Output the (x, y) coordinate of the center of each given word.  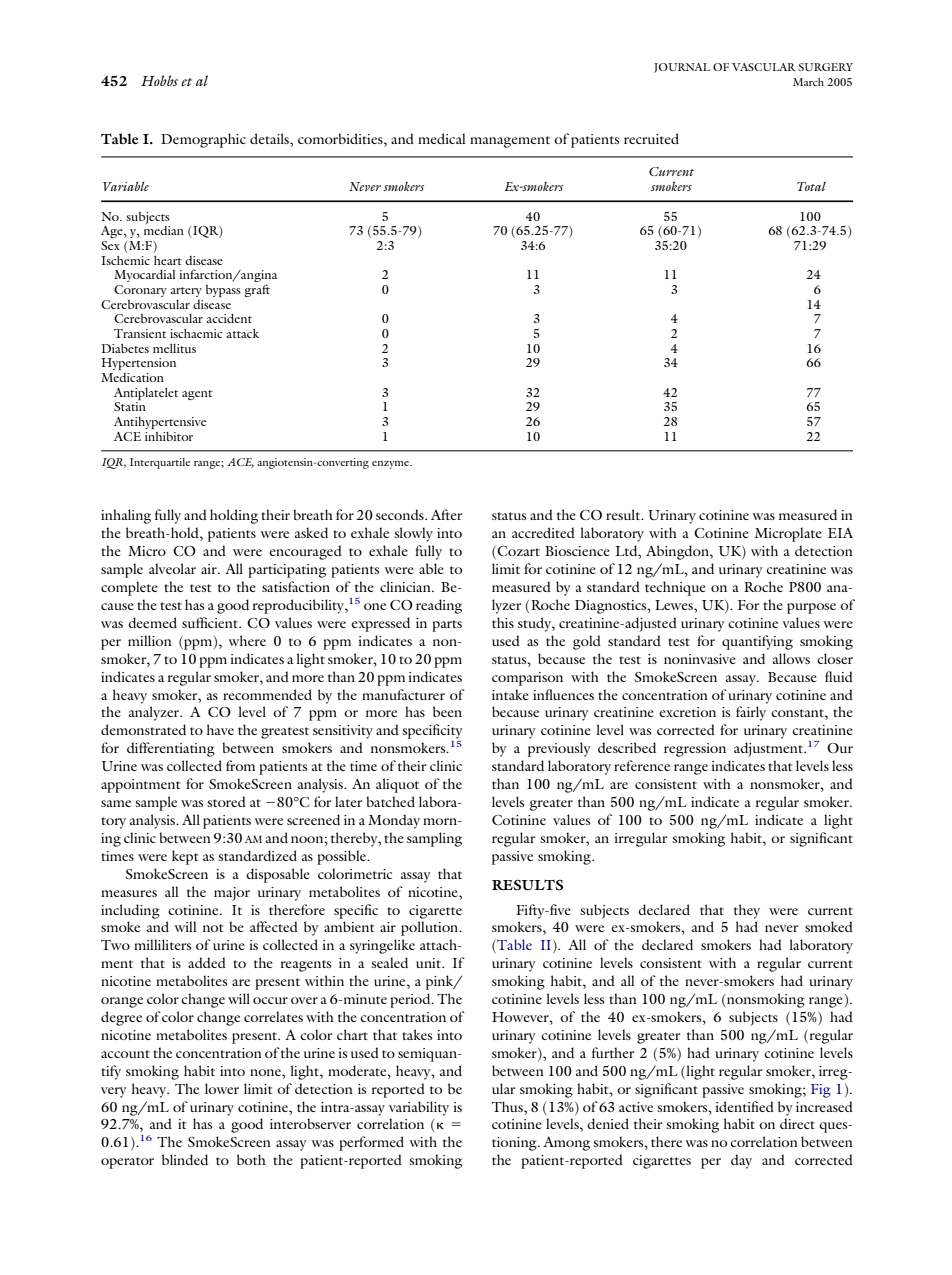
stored (226, 801)
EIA (840, 533)
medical (441, 138)
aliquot (397, 785)
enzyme (392, 465)
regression (695, 750)
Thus (508, 1106)
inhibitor (169, 436)
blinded (185, 1159)
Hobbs (159, 80)
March (808, 82)
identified (745, 1106)
